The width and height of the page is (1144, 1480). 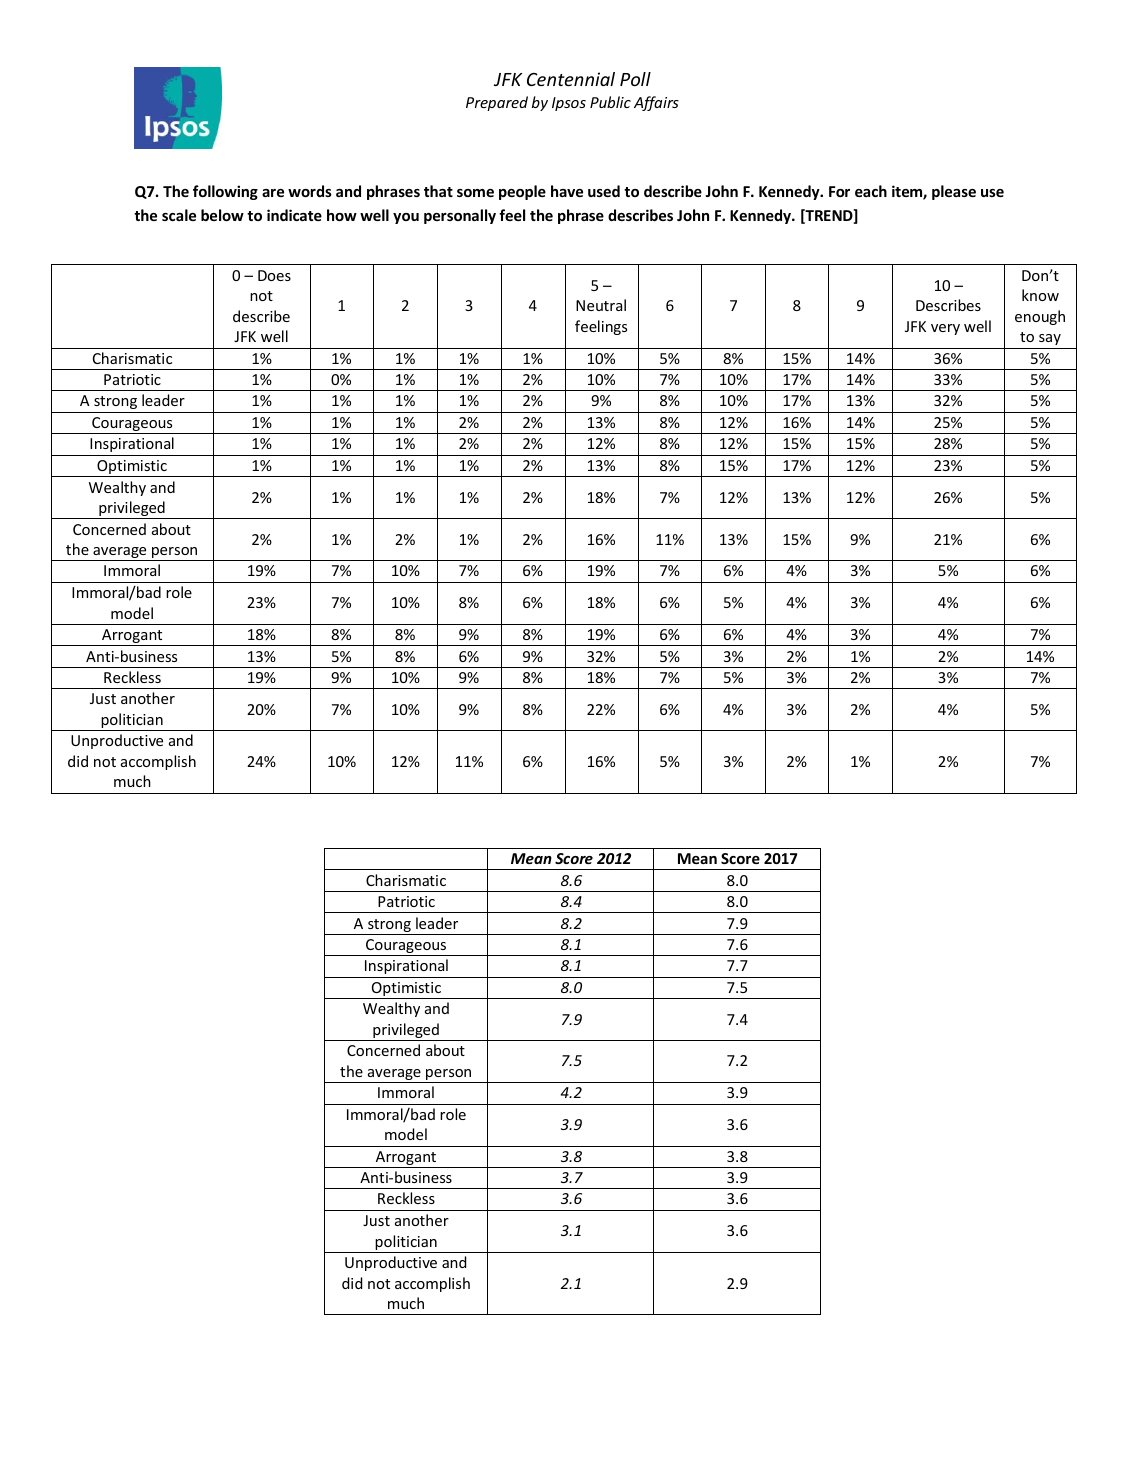 What do you see at coordinates (601, 305) in the page?
I see `Neutral` at bounding box center [601, 305].
